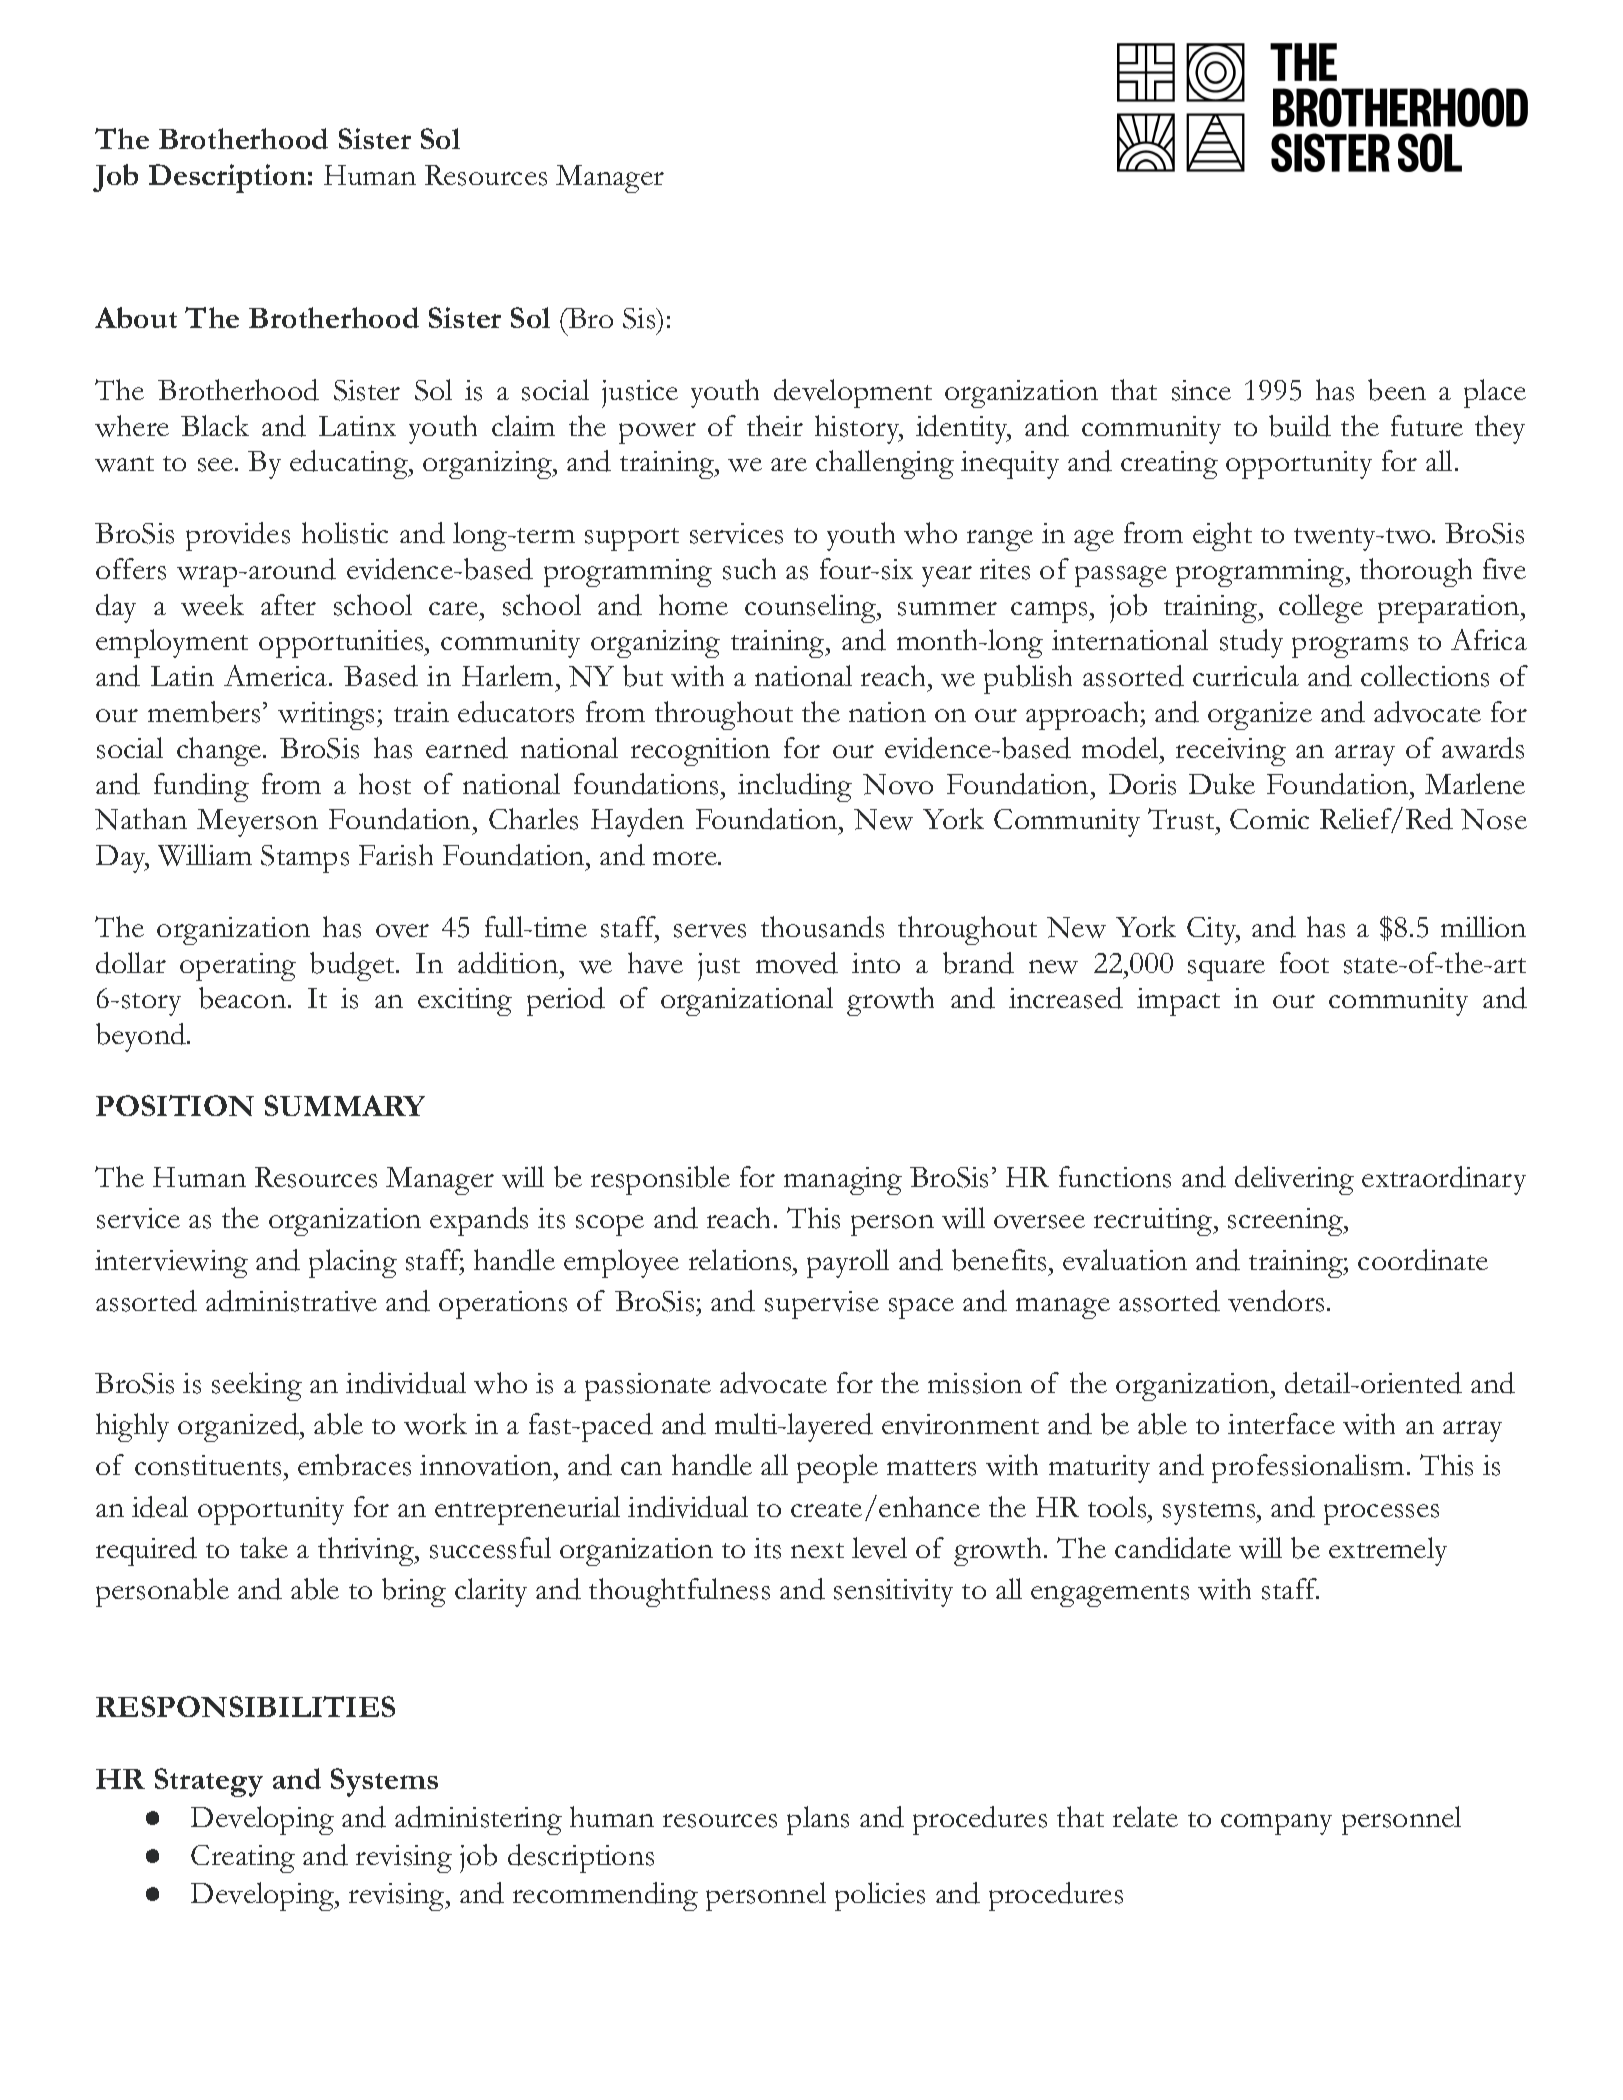 This screenshot has width=1623, height=2100. Describe the element at coordinates (853, 393) in the screenshot. I see `development` at that location.
